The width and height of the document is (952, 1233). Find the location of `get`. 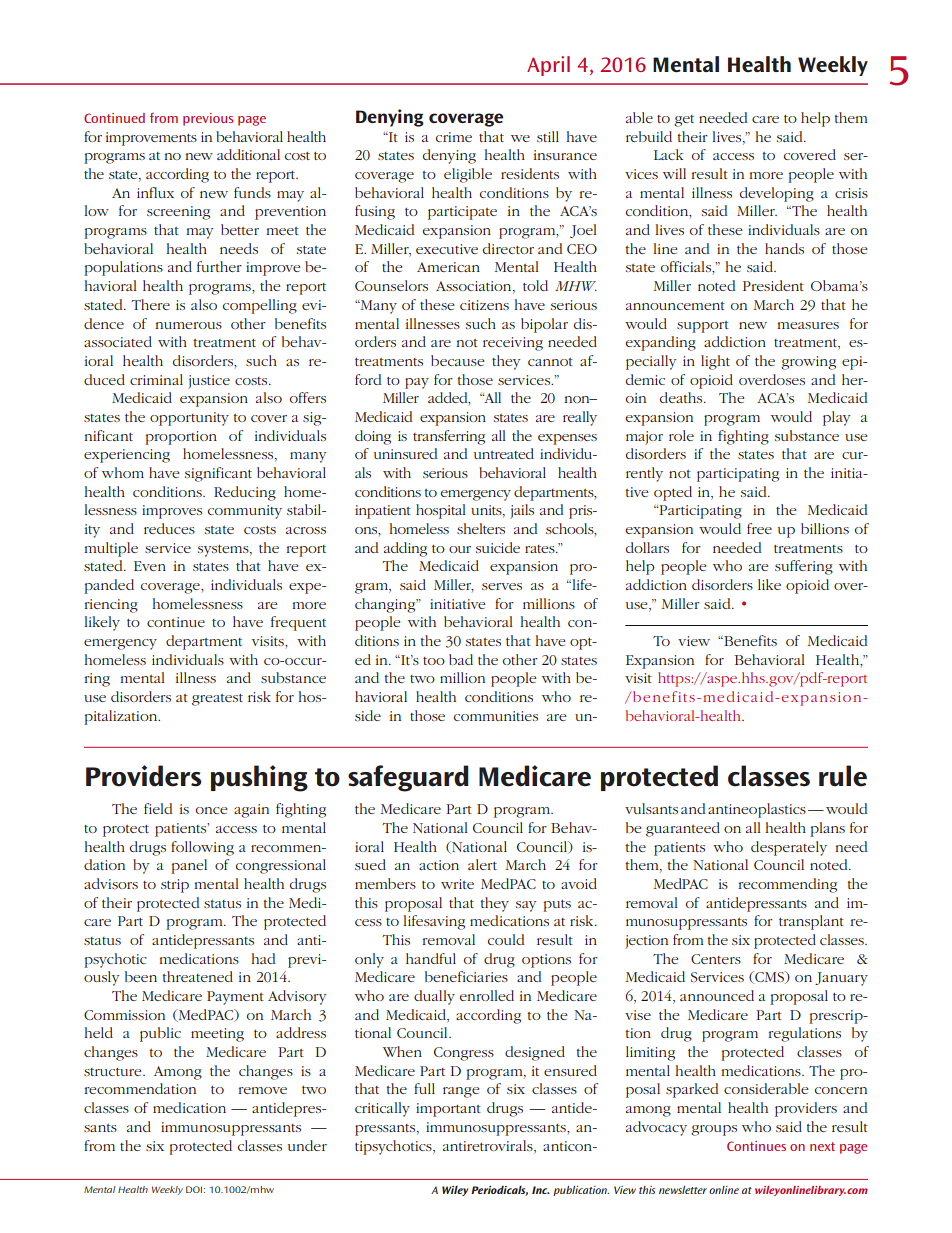

get is located at coordinates (684, 121).
